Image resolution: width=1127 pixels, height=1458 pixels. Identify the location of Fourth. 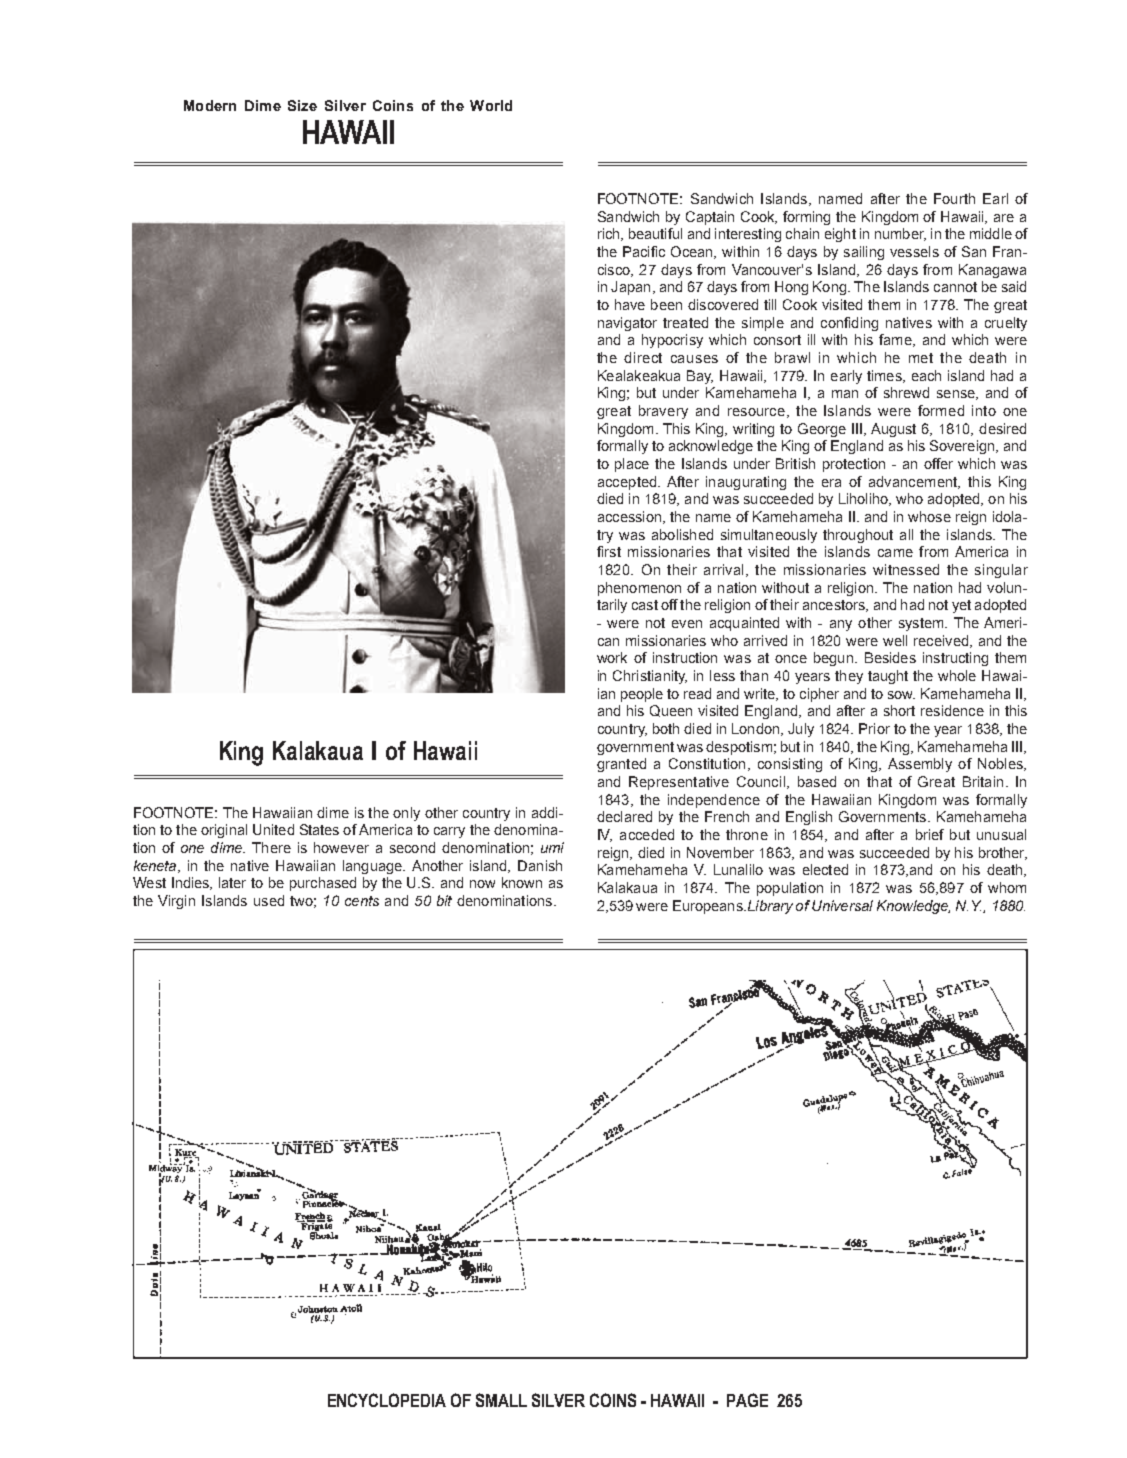
(954, 198).
